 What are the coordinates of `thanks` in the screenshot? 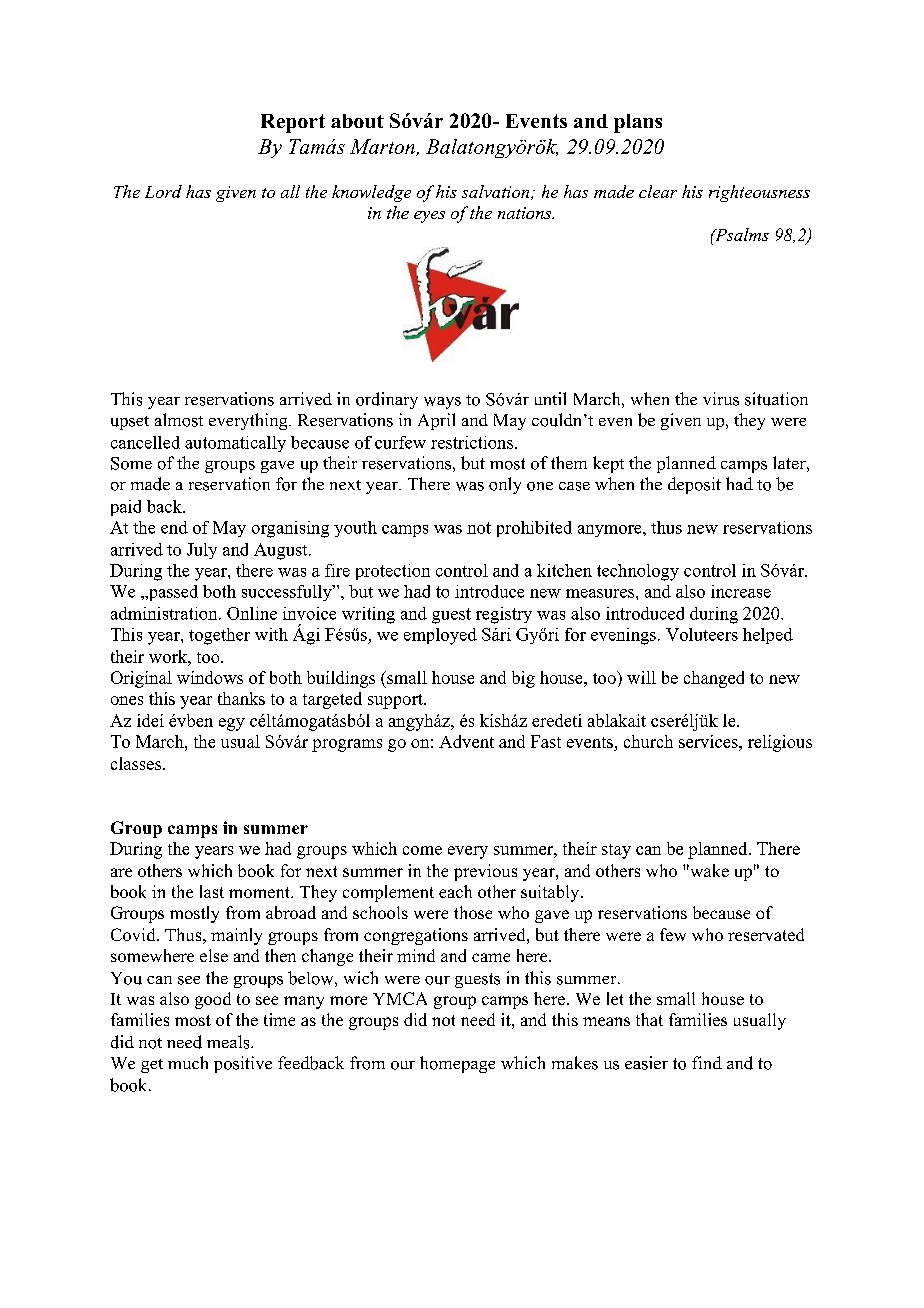 It's located at (241, 698).
